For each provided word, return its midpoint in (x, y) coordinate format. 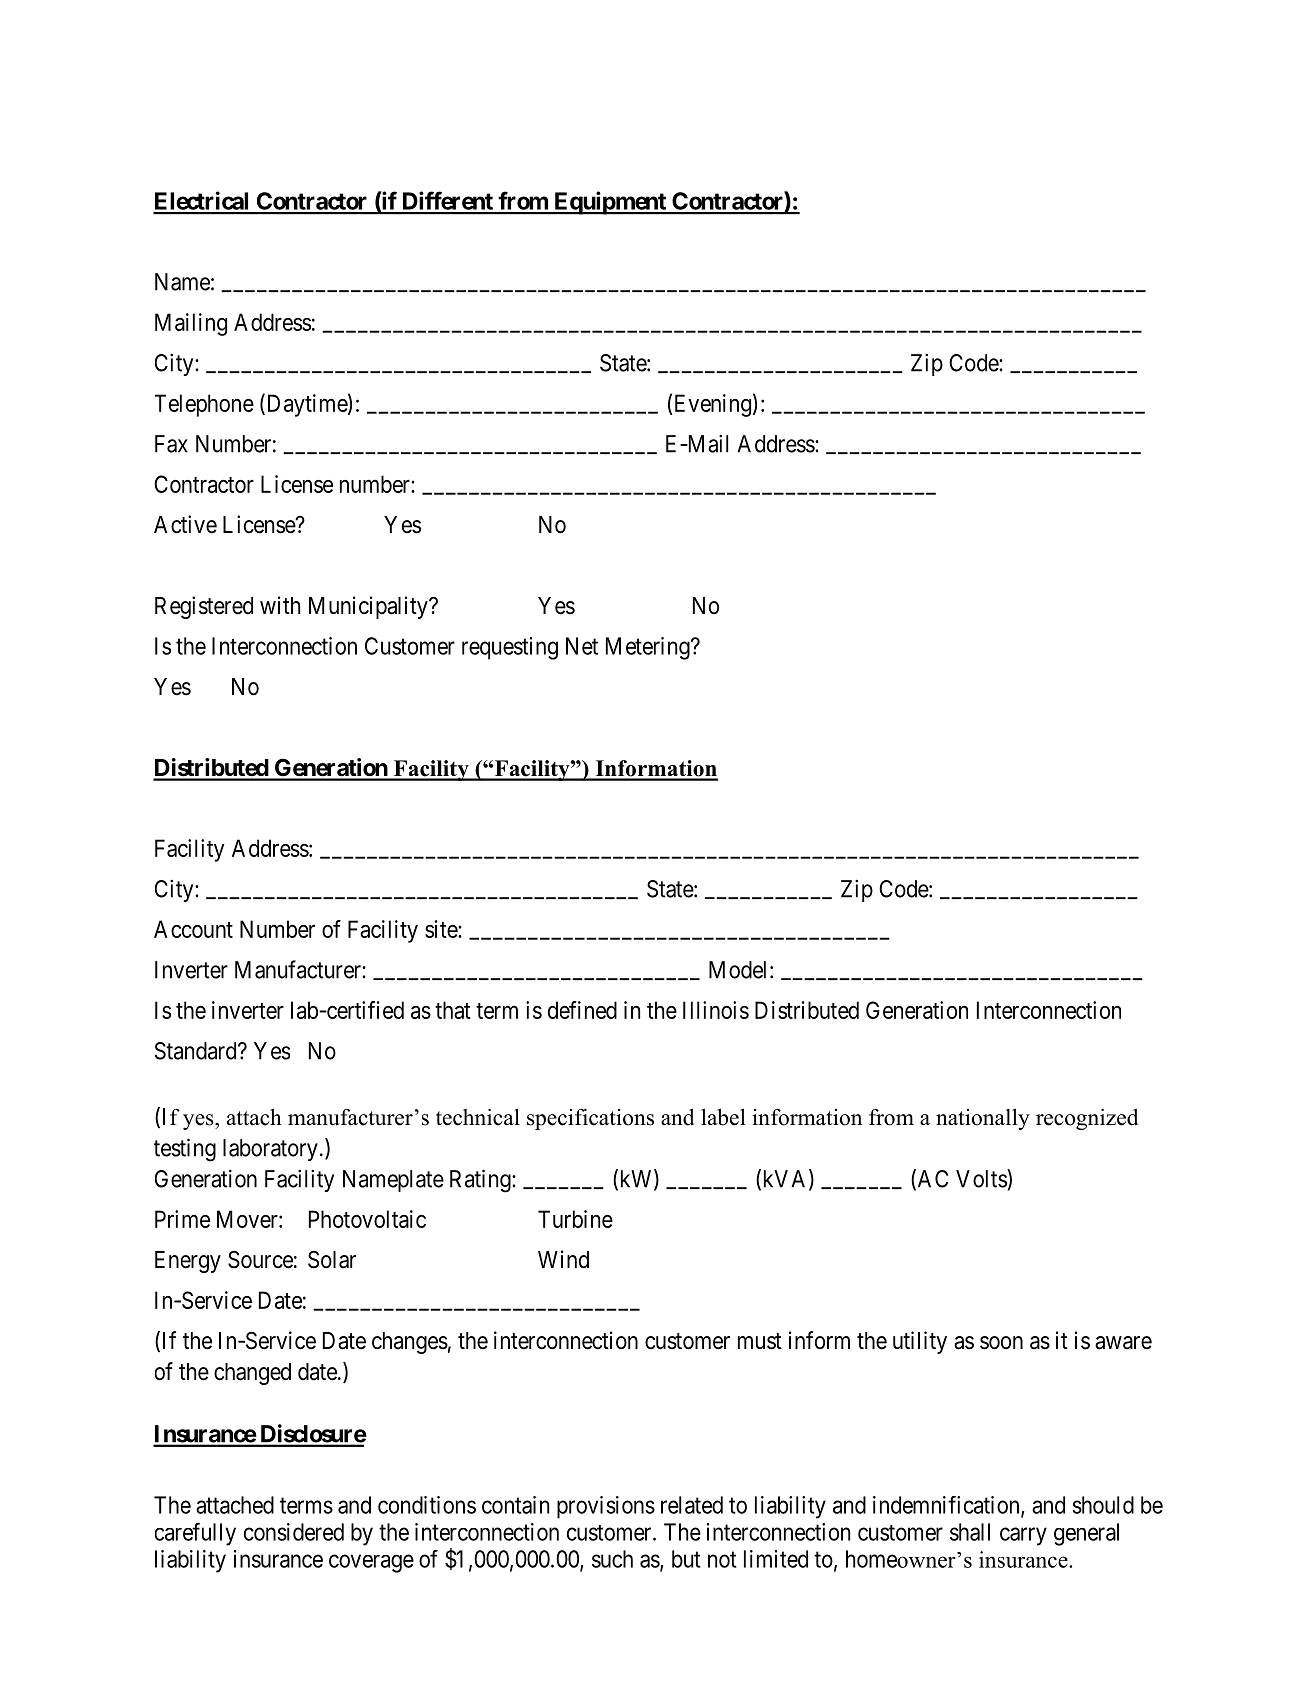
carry (1023, 1536)
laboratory (270, 1150)
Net (582, 646)
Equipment (610, 203)
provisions (606, 1507)
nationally (983, 1119)
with (280, 605)
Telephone (204, 405)
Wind (563, 1259)
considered (294, 1532)
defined (582, 1010)
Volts (982, 1178)
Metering (649, 648)
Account (193, 929)
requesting (510, 648)
